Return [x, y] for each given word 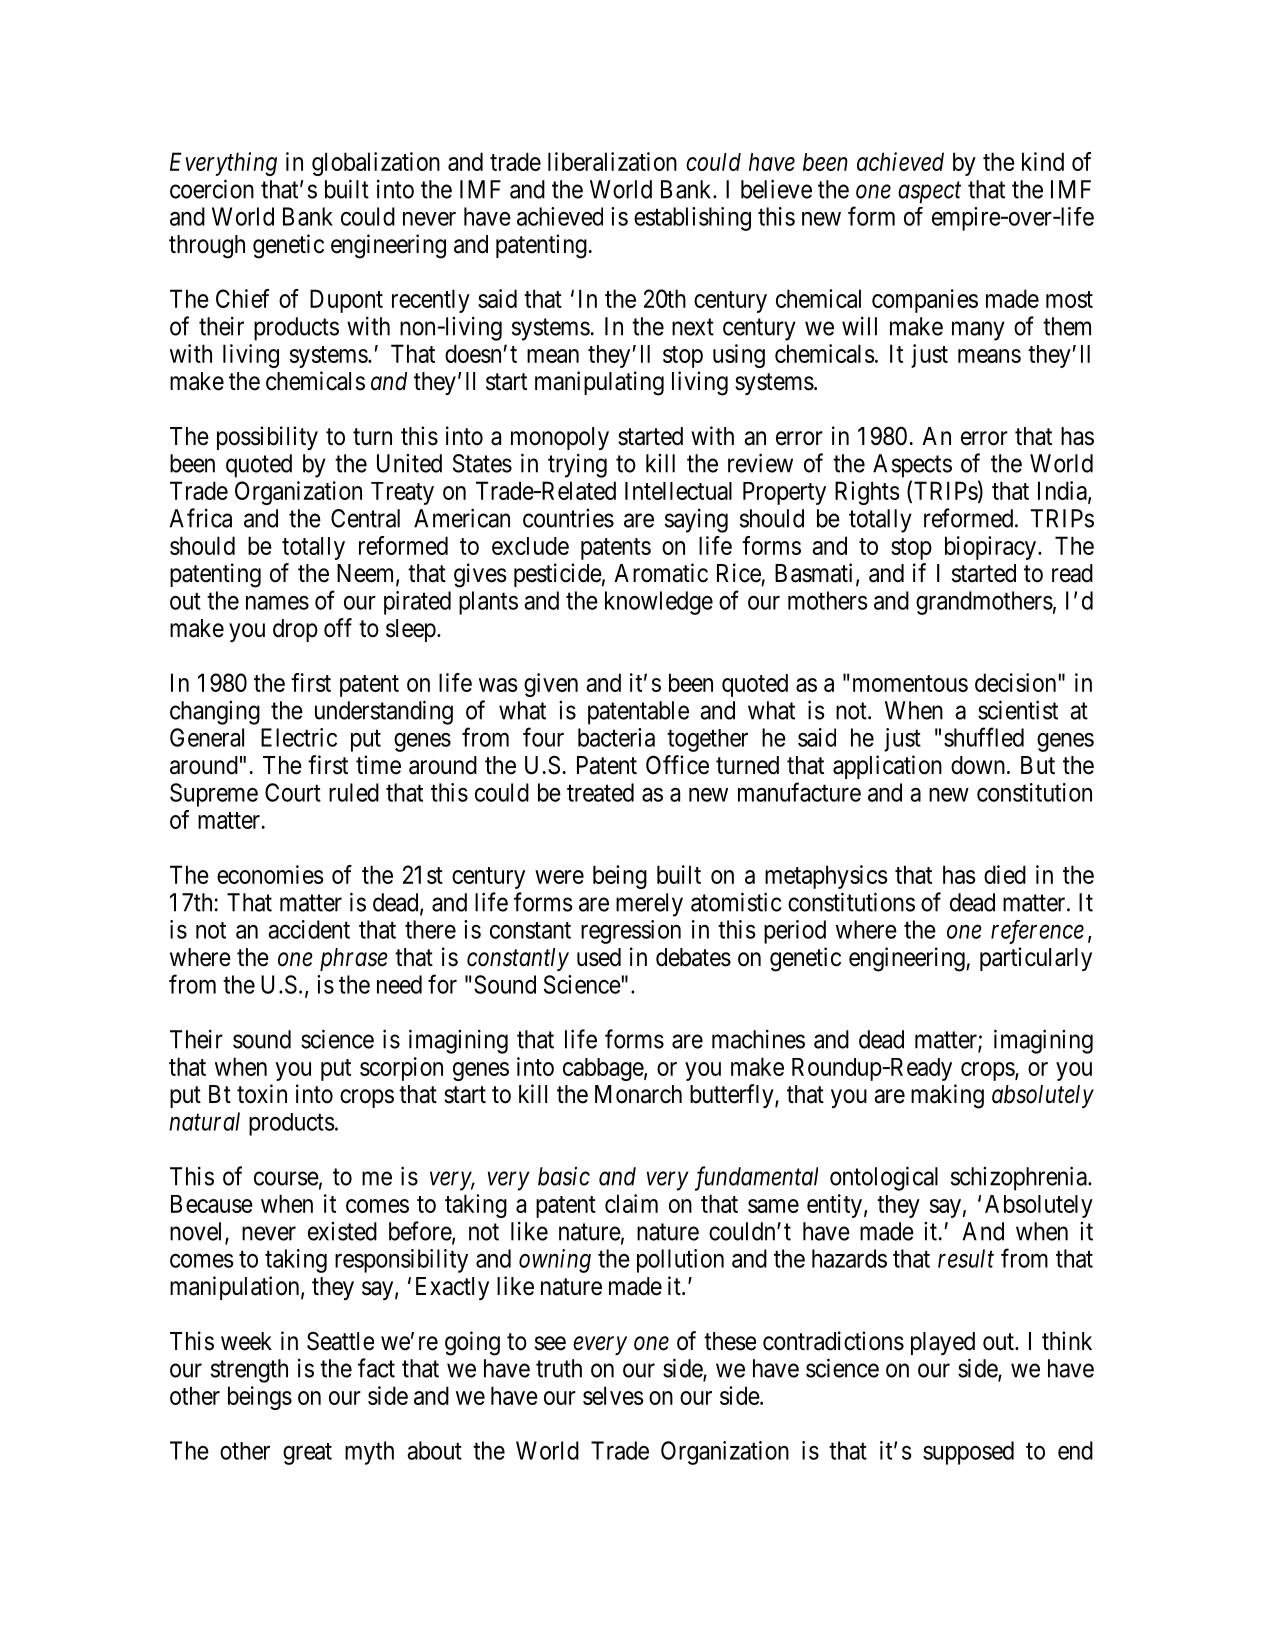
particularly [1036, 959]
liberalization [612, 161]
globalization [376, 164]
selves [613, 1395]
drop [295, 630]
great [307, 1454]
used [599, 957]
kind [1043, 161]
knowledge [659, 603]
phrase [354, 959]
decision [1017, 682]
